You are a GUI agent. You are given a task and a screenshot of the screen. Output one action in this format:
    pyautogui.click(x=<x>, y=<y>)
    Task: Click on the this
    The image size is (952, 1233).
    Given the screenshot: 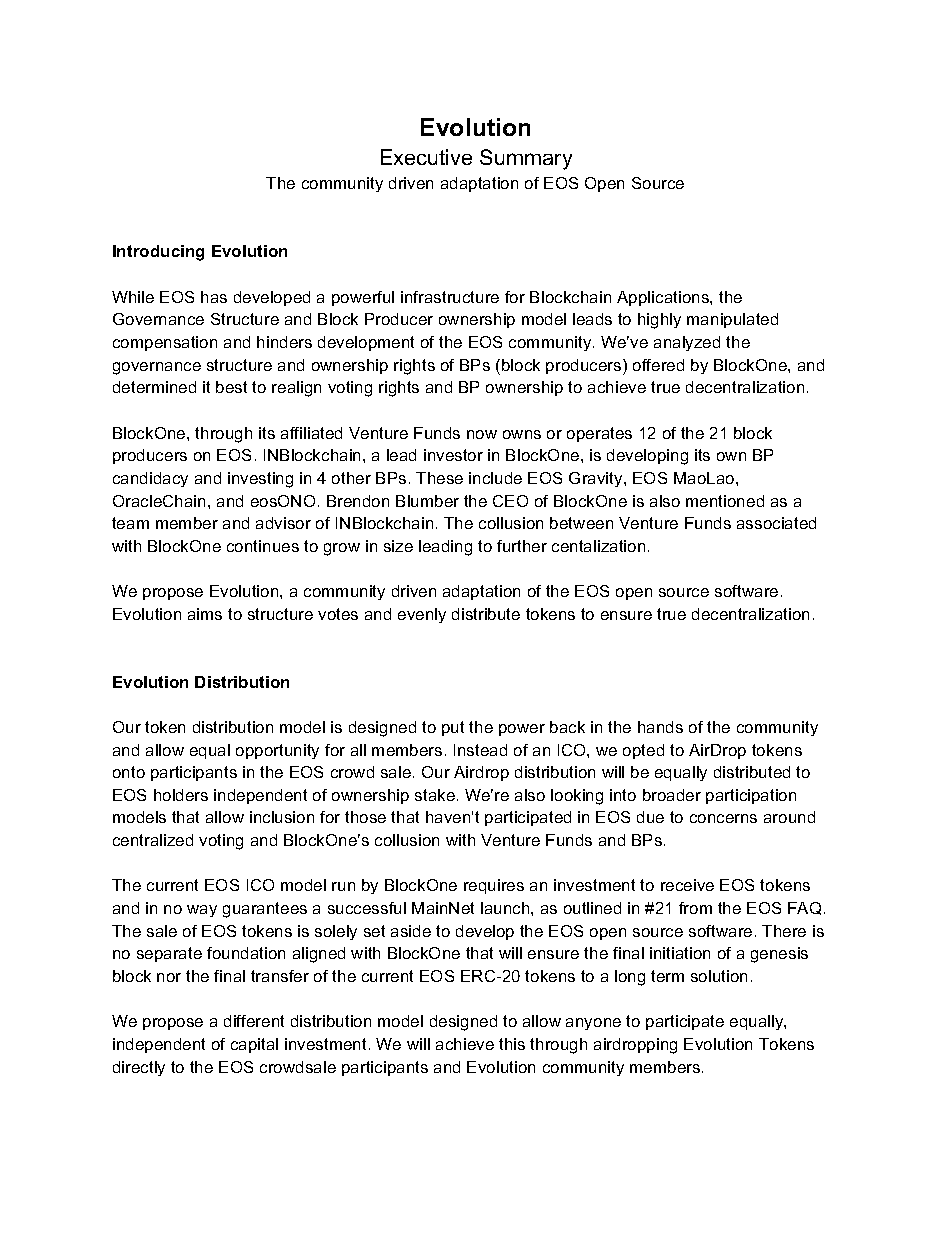 What is the action you would take?
    pyautogui.click(x=512, y=1044)
